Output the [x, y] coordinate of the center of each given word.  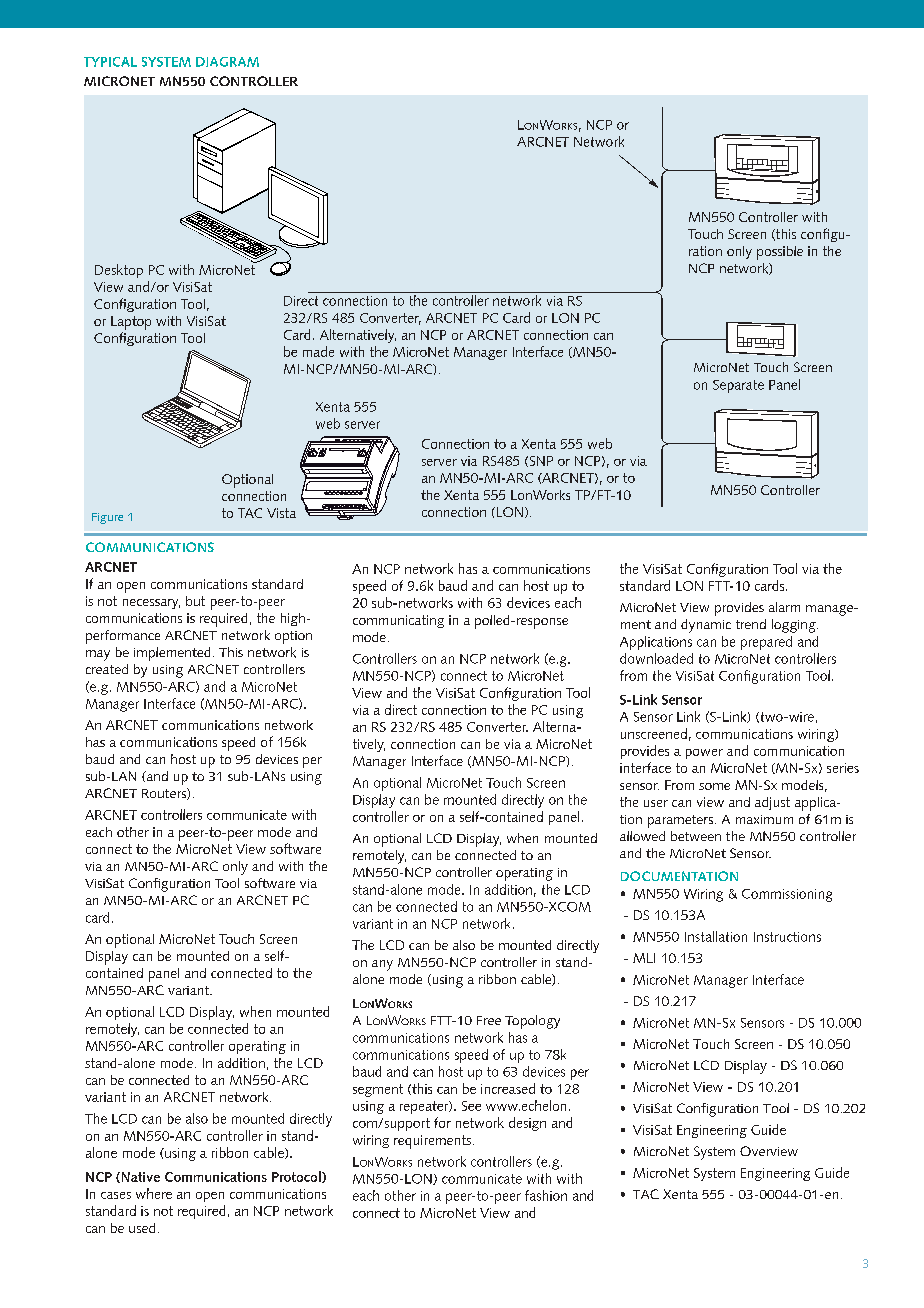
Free [489, 1020]
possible [780, 253]
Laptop [131, 323]
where [154, 1193]
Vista [281, 513]
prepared [766, 643]
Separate [738, 386]
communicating [398, 621]
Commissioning [787, 895]
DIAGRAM [227, 62]
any [382, 965]
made [318, 351]
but [195, 601]
